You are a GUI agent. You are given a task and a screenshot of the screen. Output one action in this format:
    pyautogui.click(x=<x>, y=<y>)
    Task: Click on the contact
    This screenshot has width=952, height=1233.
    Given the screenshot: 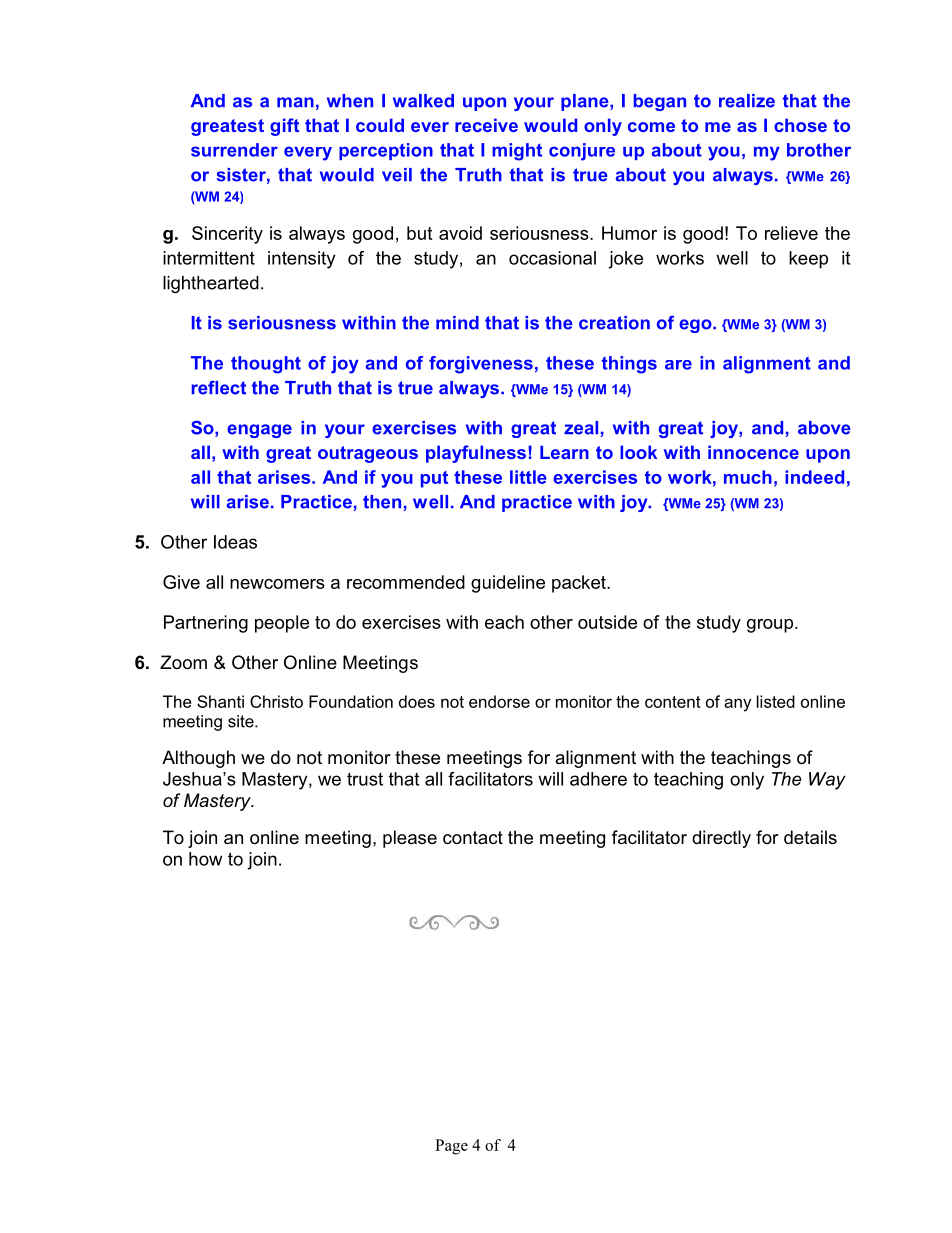 What is the action you would take?
    pyautogui.click(x=473, y=837)
